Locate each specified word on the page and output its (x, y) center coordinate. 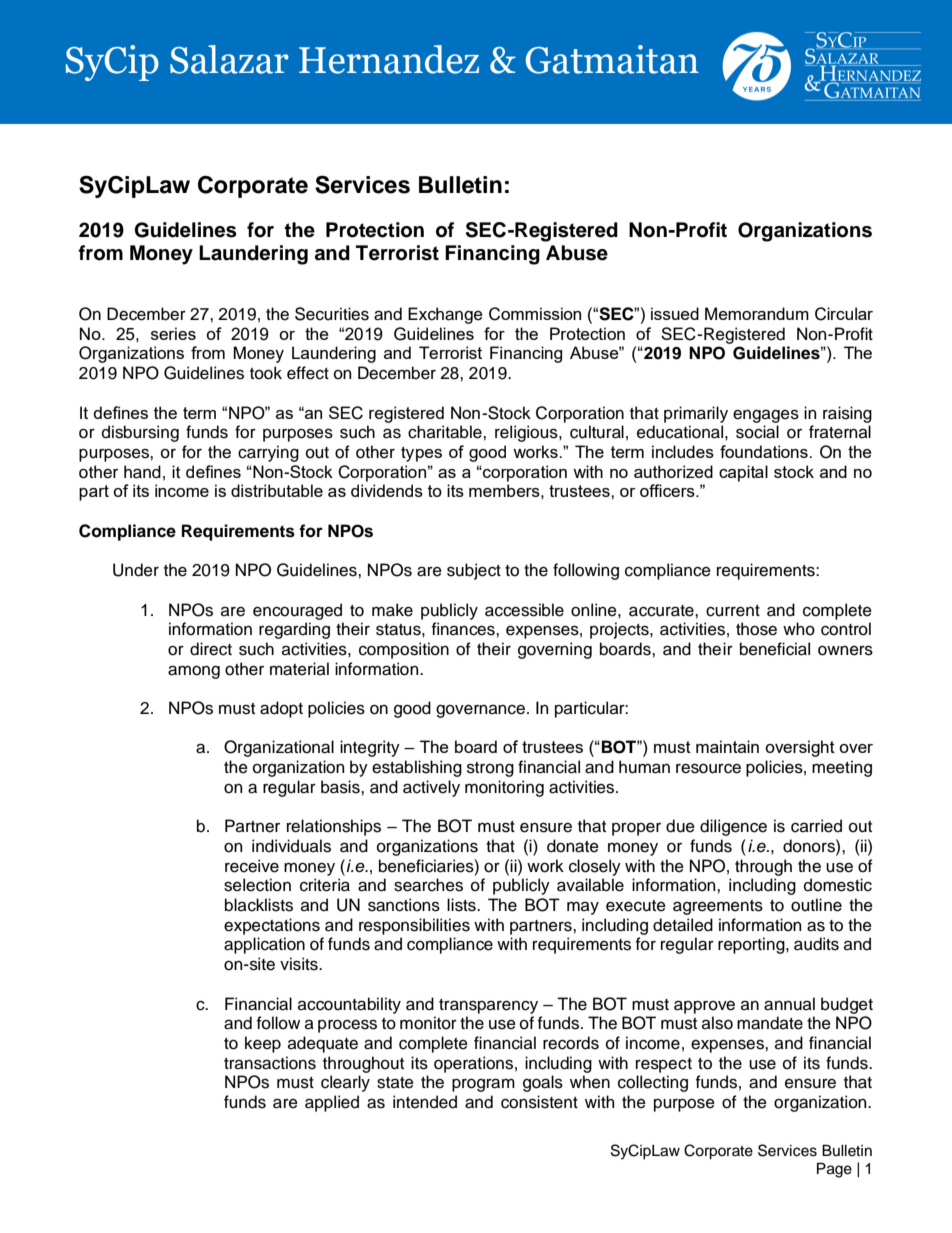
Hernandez (389, 59)
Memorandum (757, 313)
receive (252, 866)
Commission (535, 314)
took (266, 373)
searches (428, 885)
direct (211, 649)
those (756, 629)
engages (766, 416)
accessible (524, 610)
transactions (270, 1063)
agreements (718, 907)
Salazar (229, 59)
